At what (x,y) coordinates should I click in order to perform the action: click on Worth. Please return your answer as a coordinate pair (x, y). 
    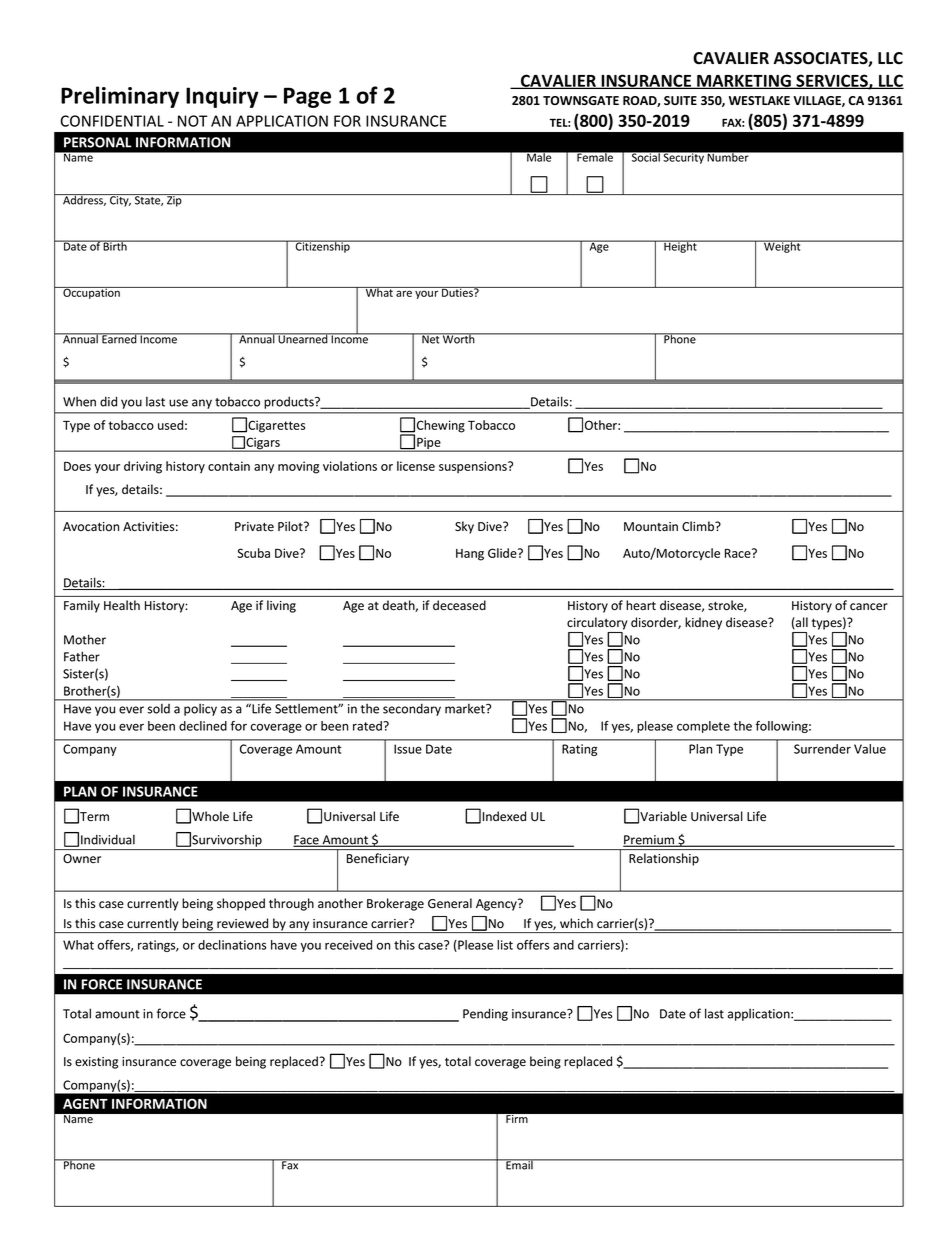
    Looking at the image, I should click on (459, 338).
